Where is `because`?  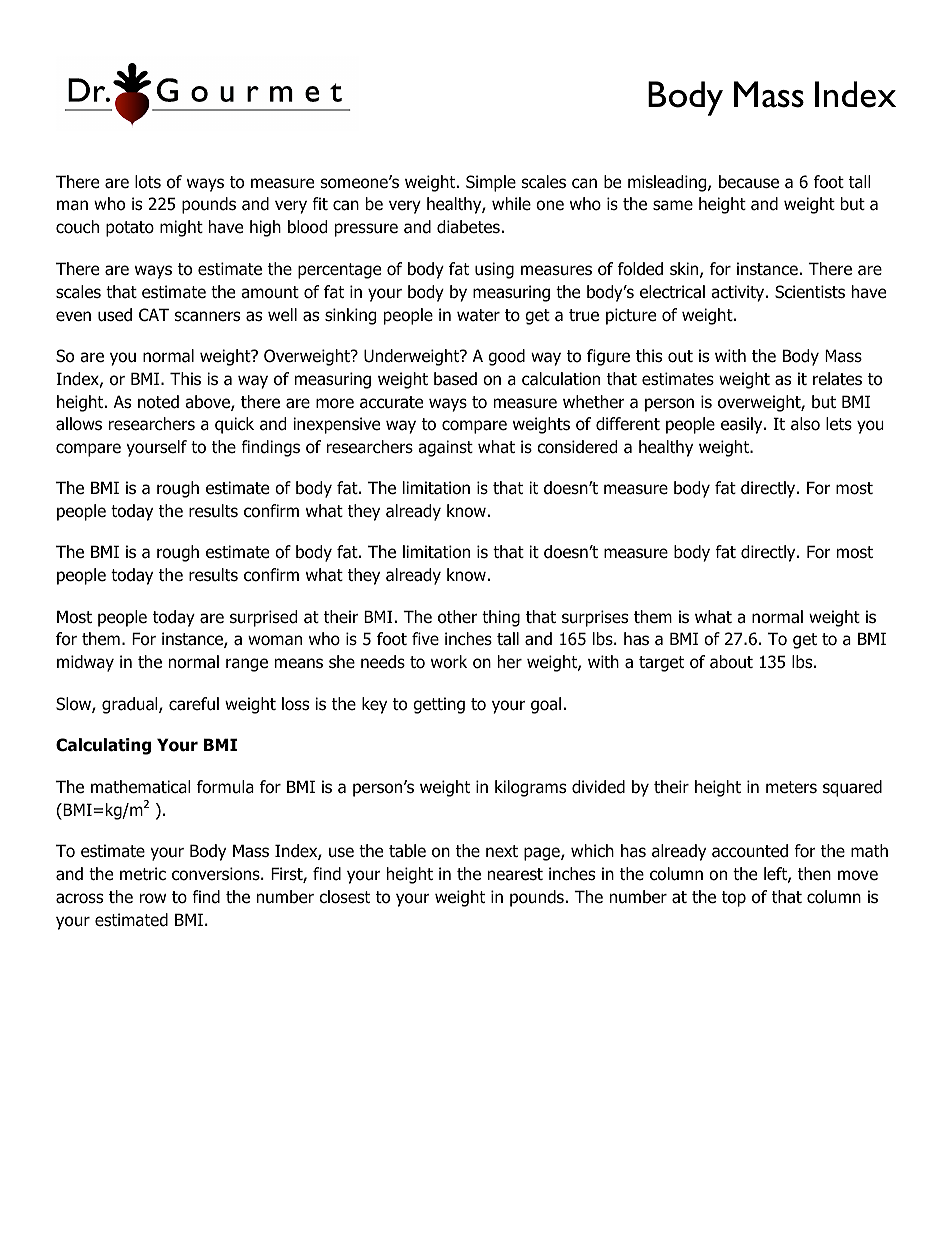
because is located at coordinates (749, 182).
